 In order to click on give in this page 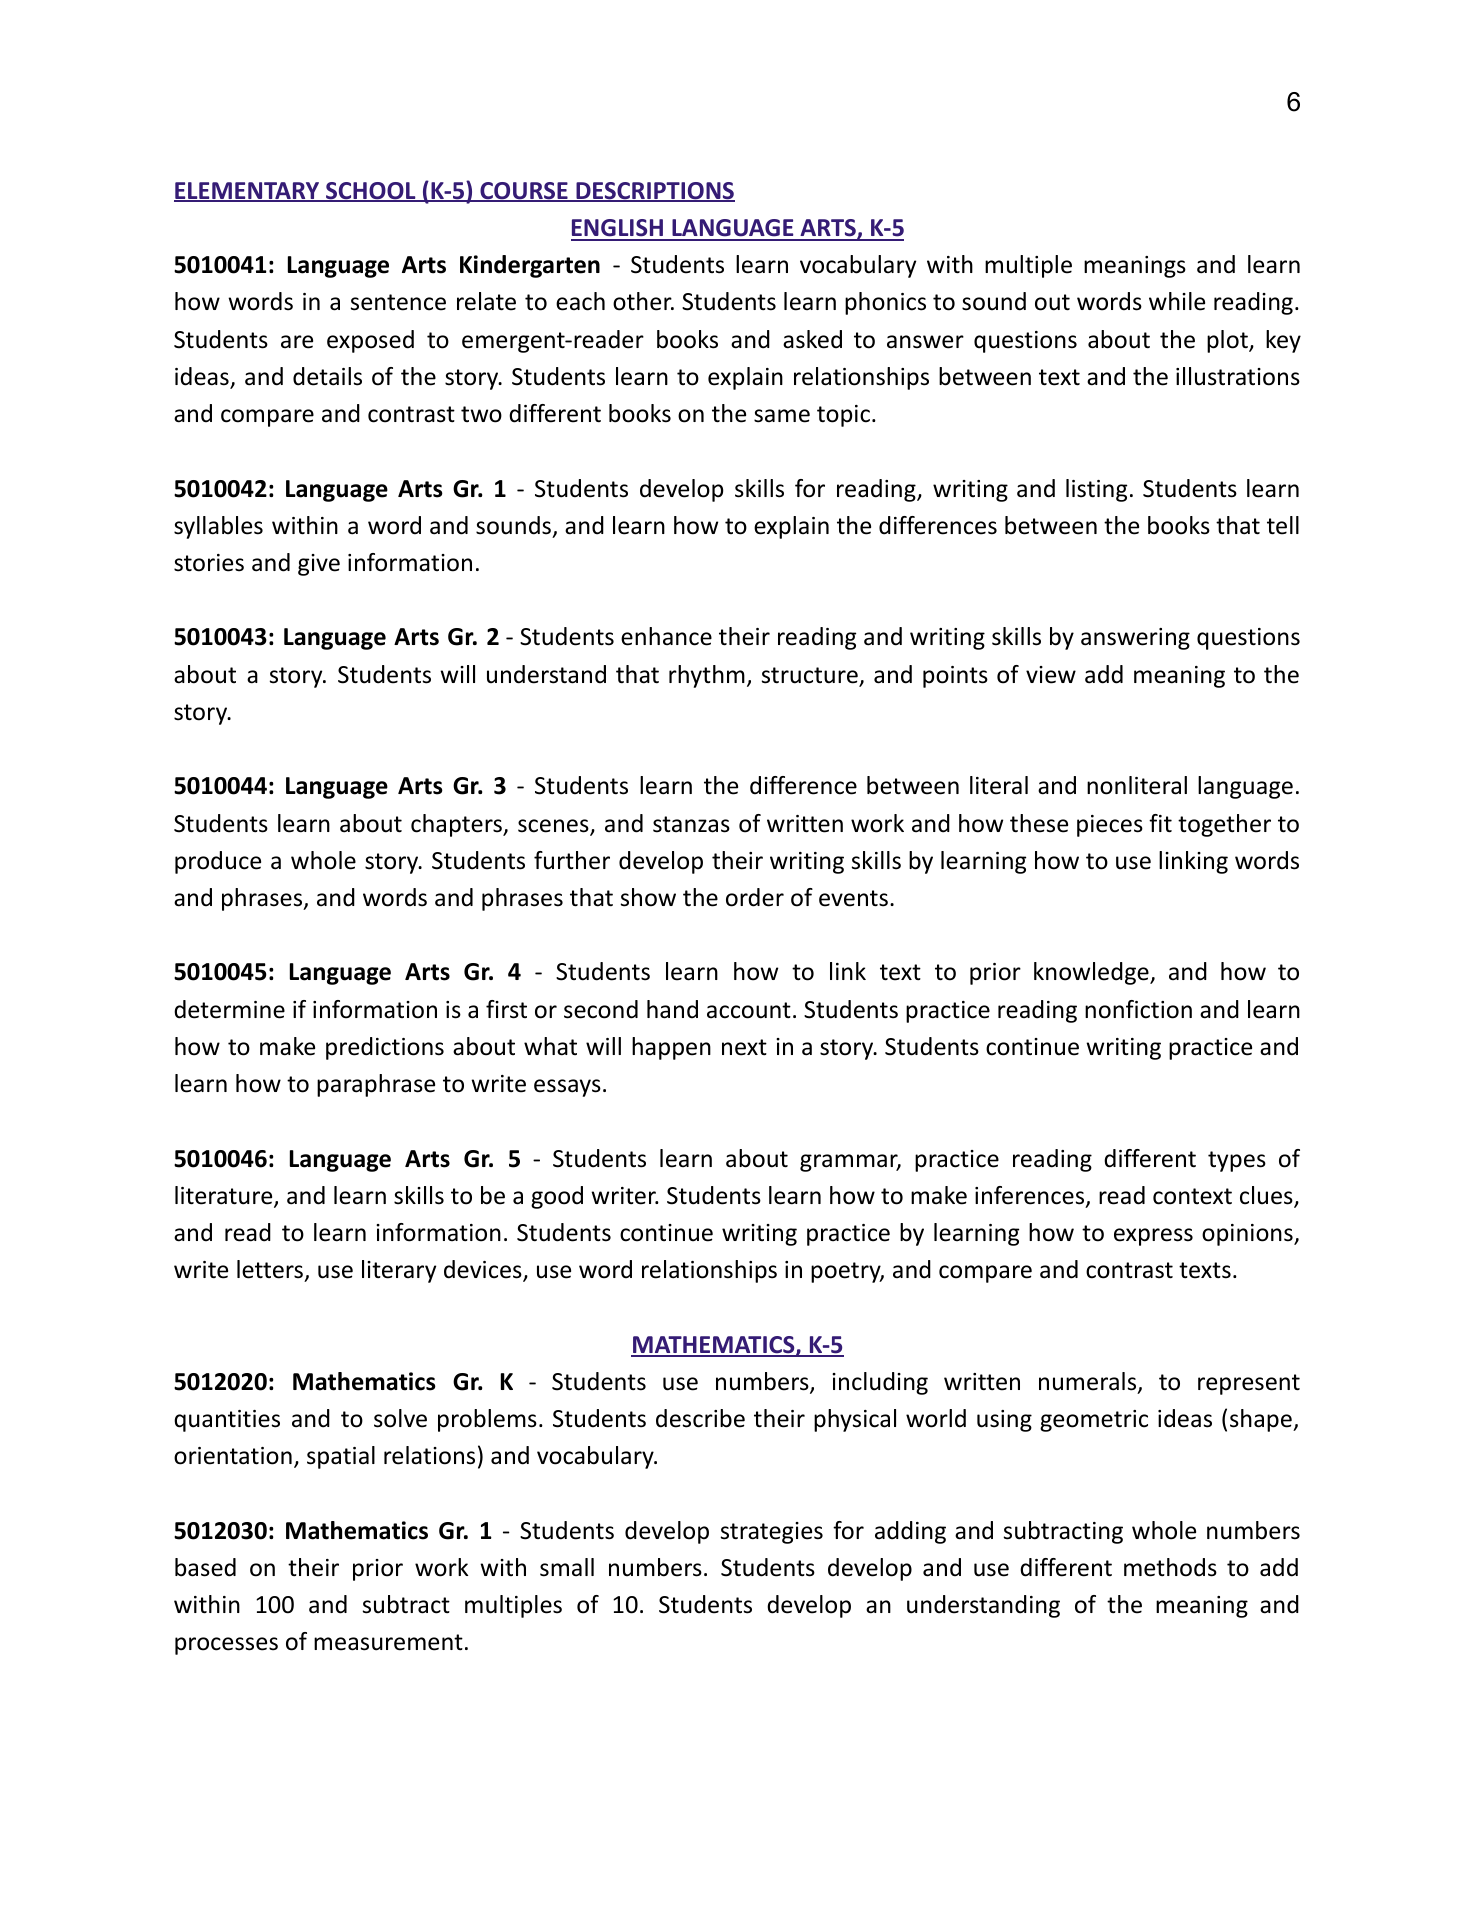, I will do `click(319, 565)`.
